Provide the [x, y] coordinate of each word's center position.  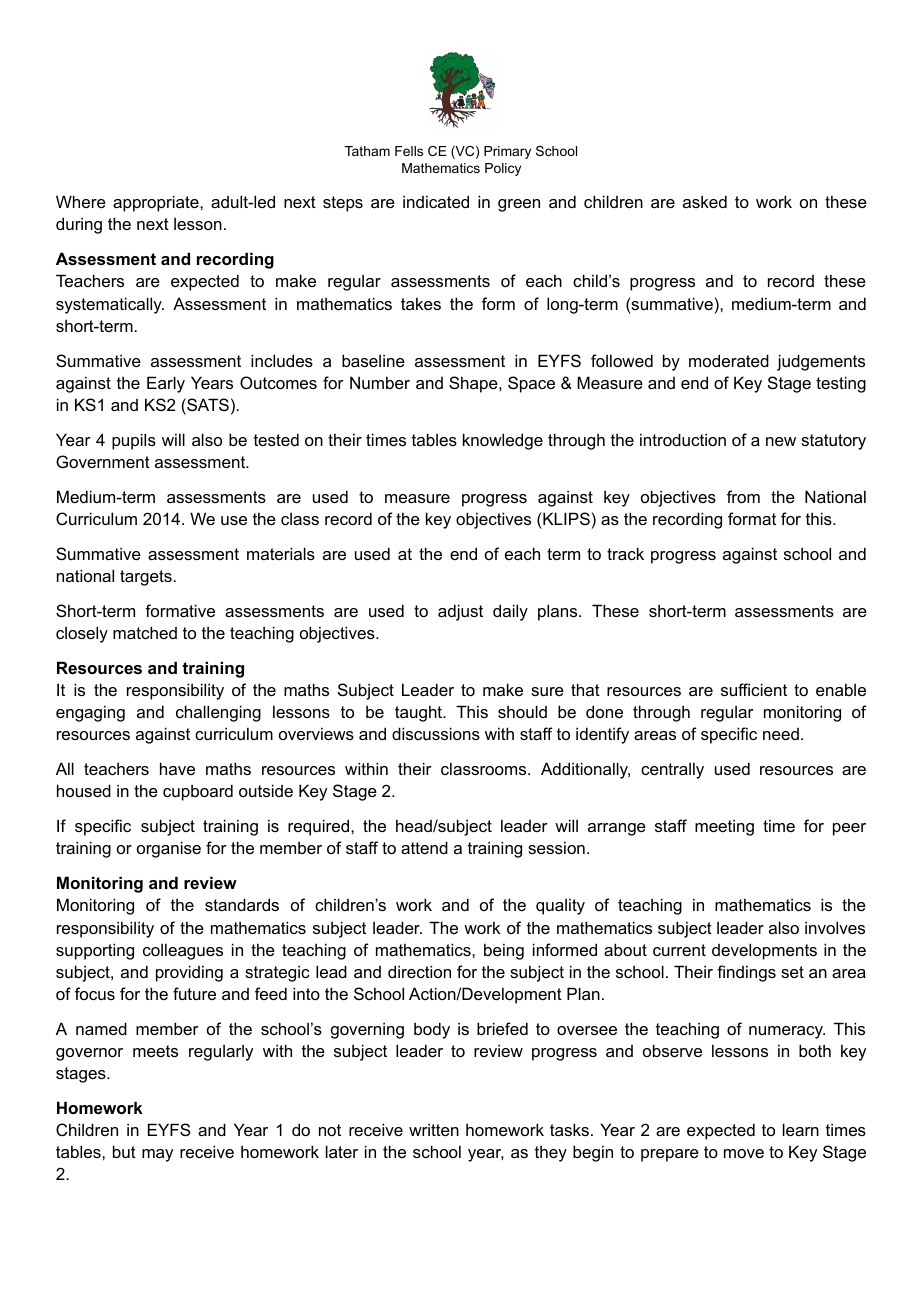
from [743, 496]
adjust [460, 612]
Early [166, 384]
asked [705, 201]
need [781, 734]
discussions [436, 733]
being [504, 951]
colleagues [183, 951]
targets [147, 578]
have [177, 768]
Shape [474, 384]
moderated [729, 360]
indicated [436, 201]
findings [746, 973]
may [157, 1155]
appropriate [157, 203]
